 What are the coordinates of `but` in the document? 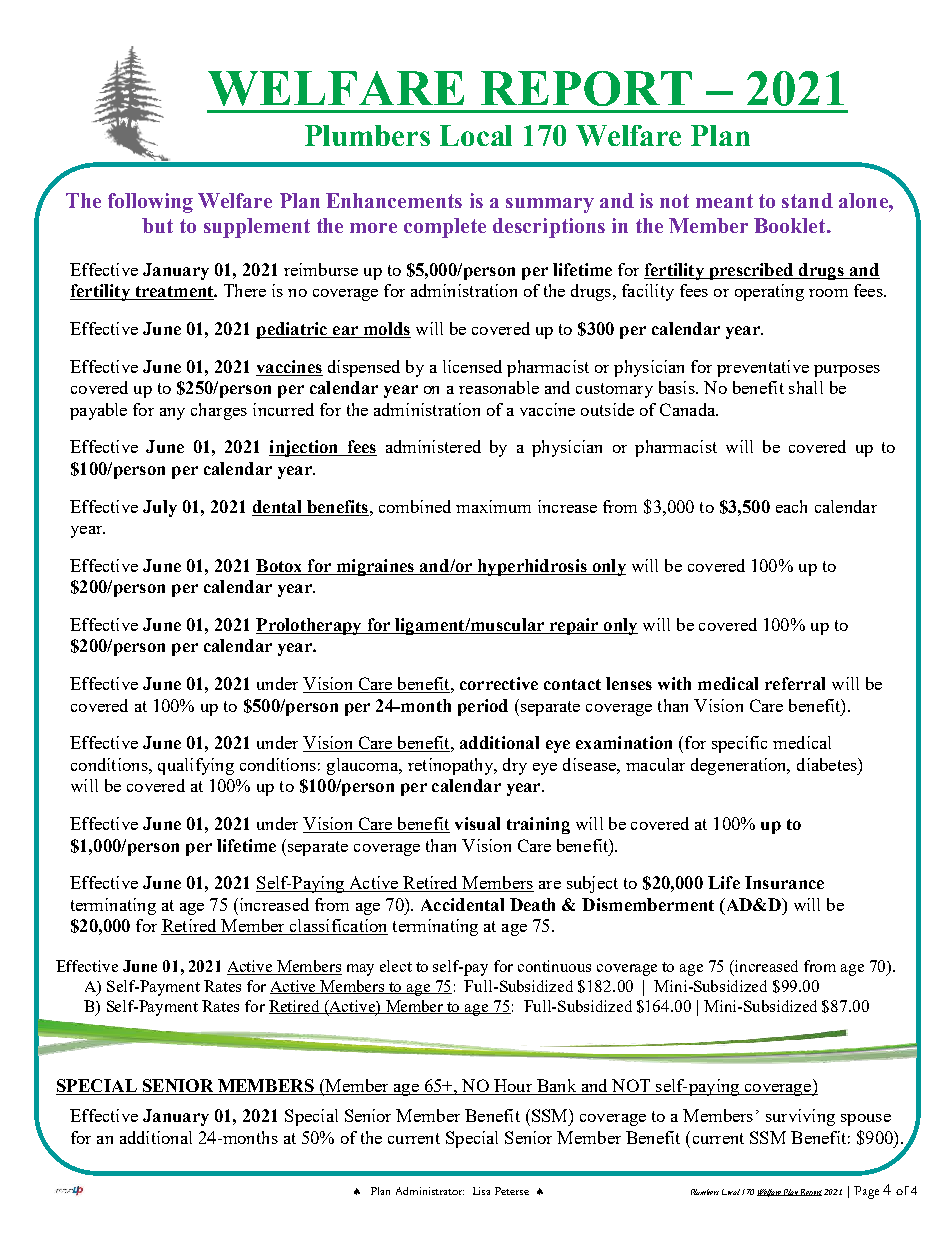 It's located at (157, 225).
